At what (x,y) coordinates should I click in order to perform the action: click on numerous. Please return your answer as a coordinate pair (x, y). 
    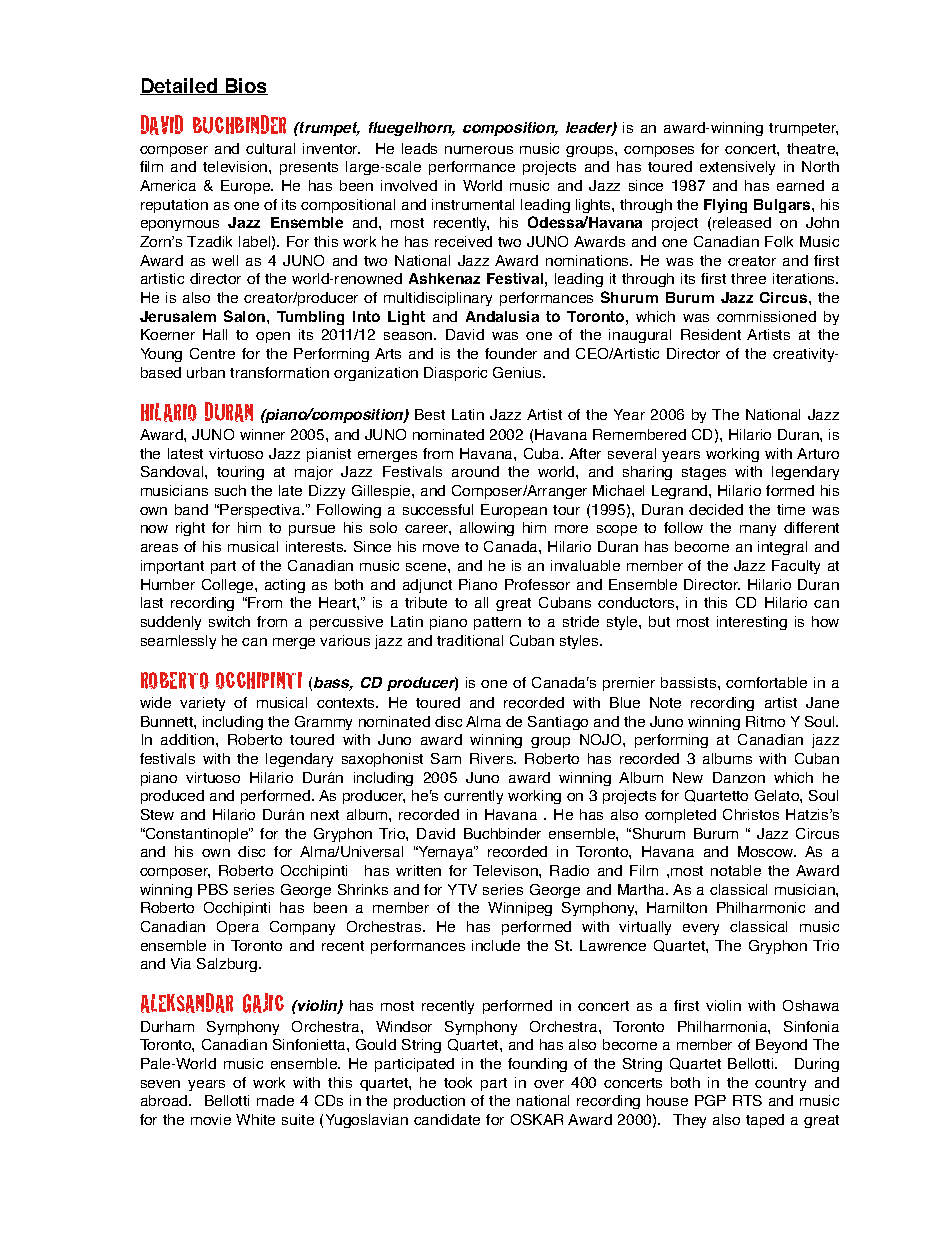
    Looking at the image, I should click on (479, 150).
